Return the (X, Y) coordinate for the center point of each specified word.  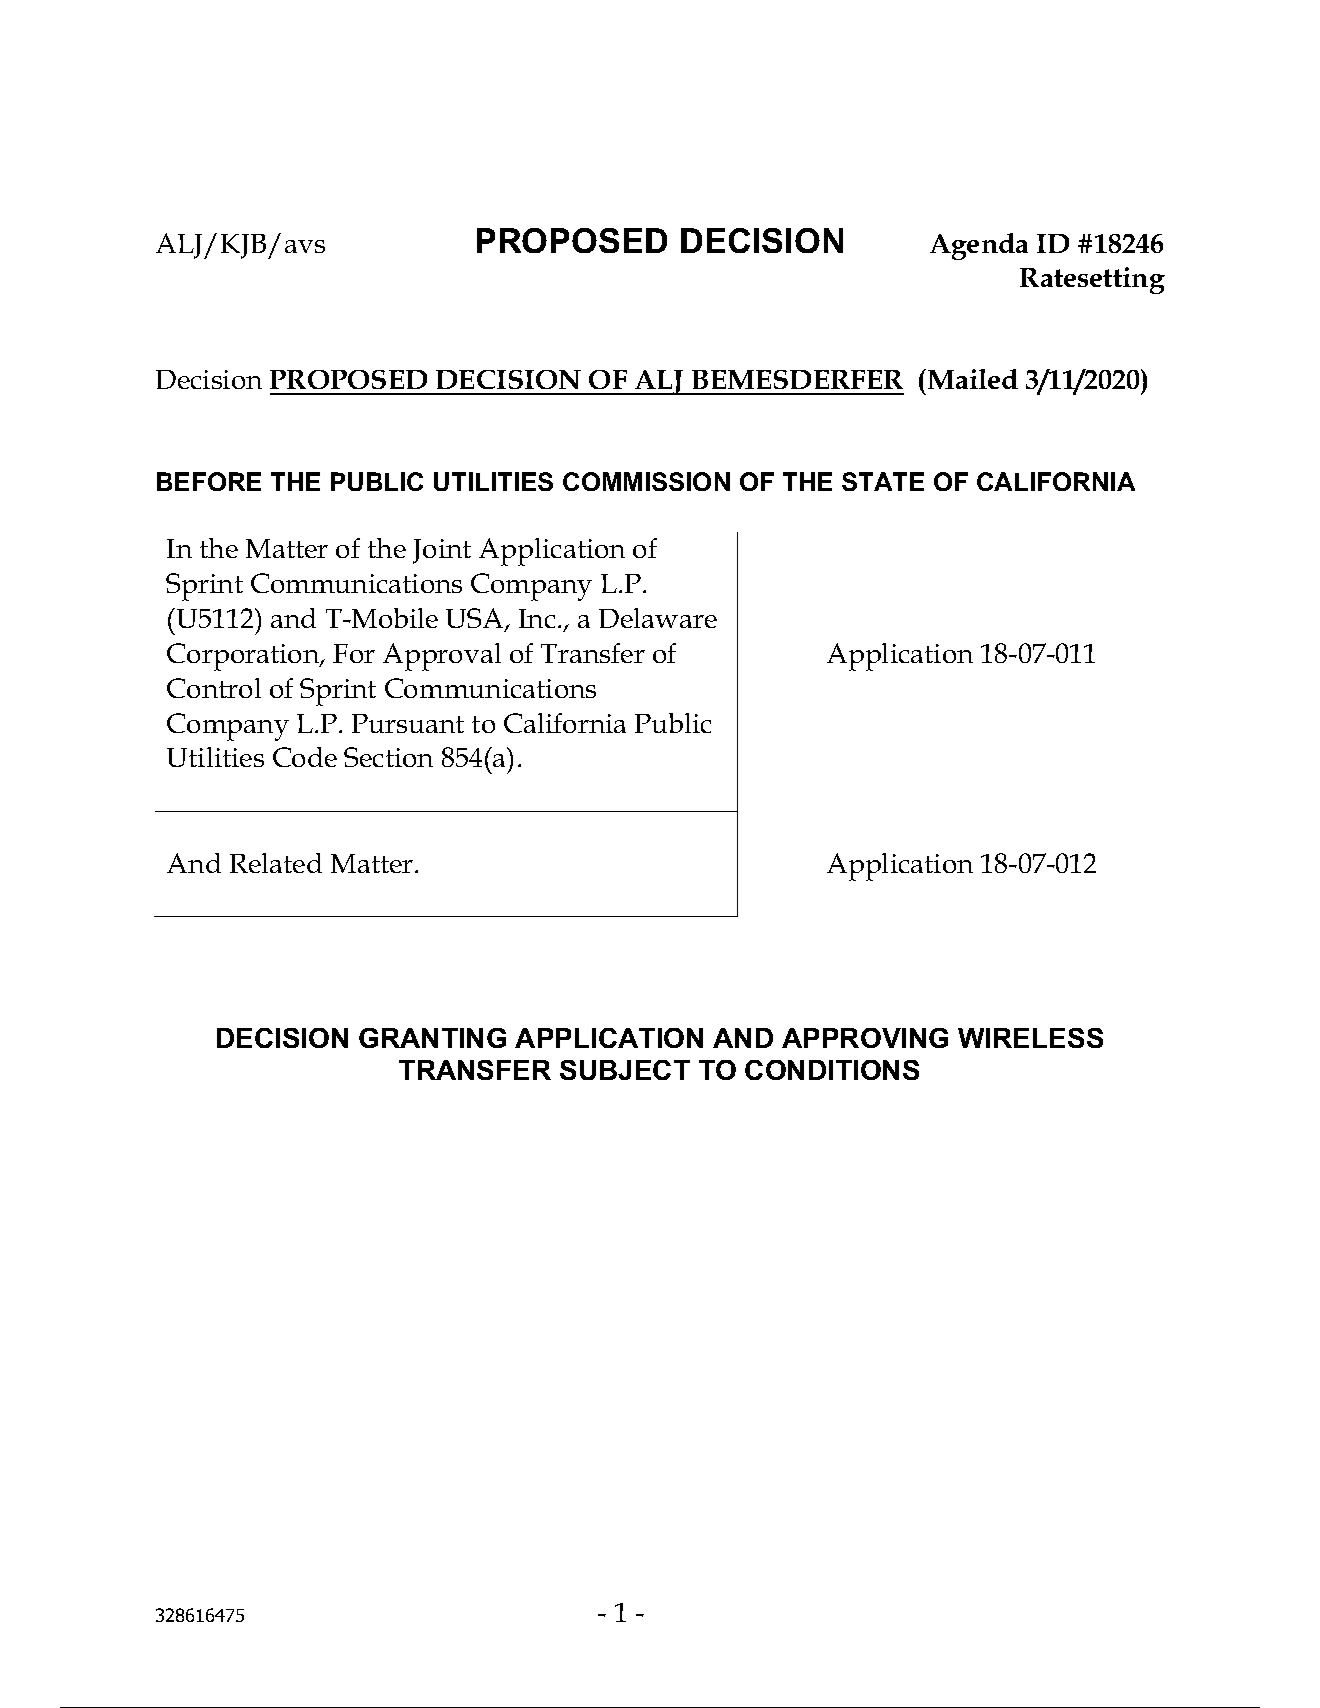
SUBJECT (625, 1070)
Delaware (658, 618)
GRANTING (432, 1038)
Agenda (979, 246)
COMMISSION (646, 481)
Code (305, 757)
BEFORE (209, 481)
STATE (883, 481)
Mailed (971, 379)
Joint (442, 551)
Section (388, 757)
